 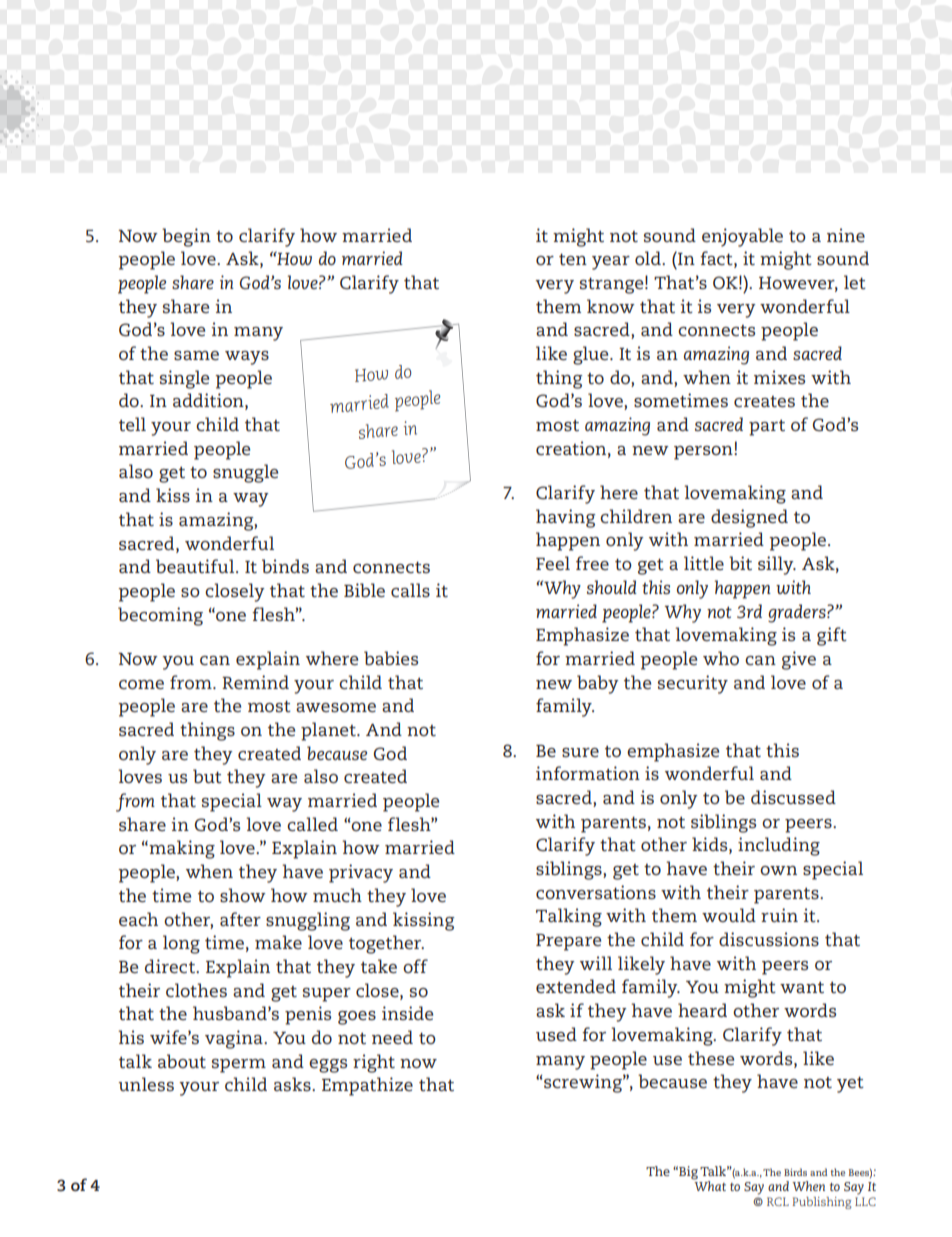 I want to click on give, so click(x=799, y=660).
